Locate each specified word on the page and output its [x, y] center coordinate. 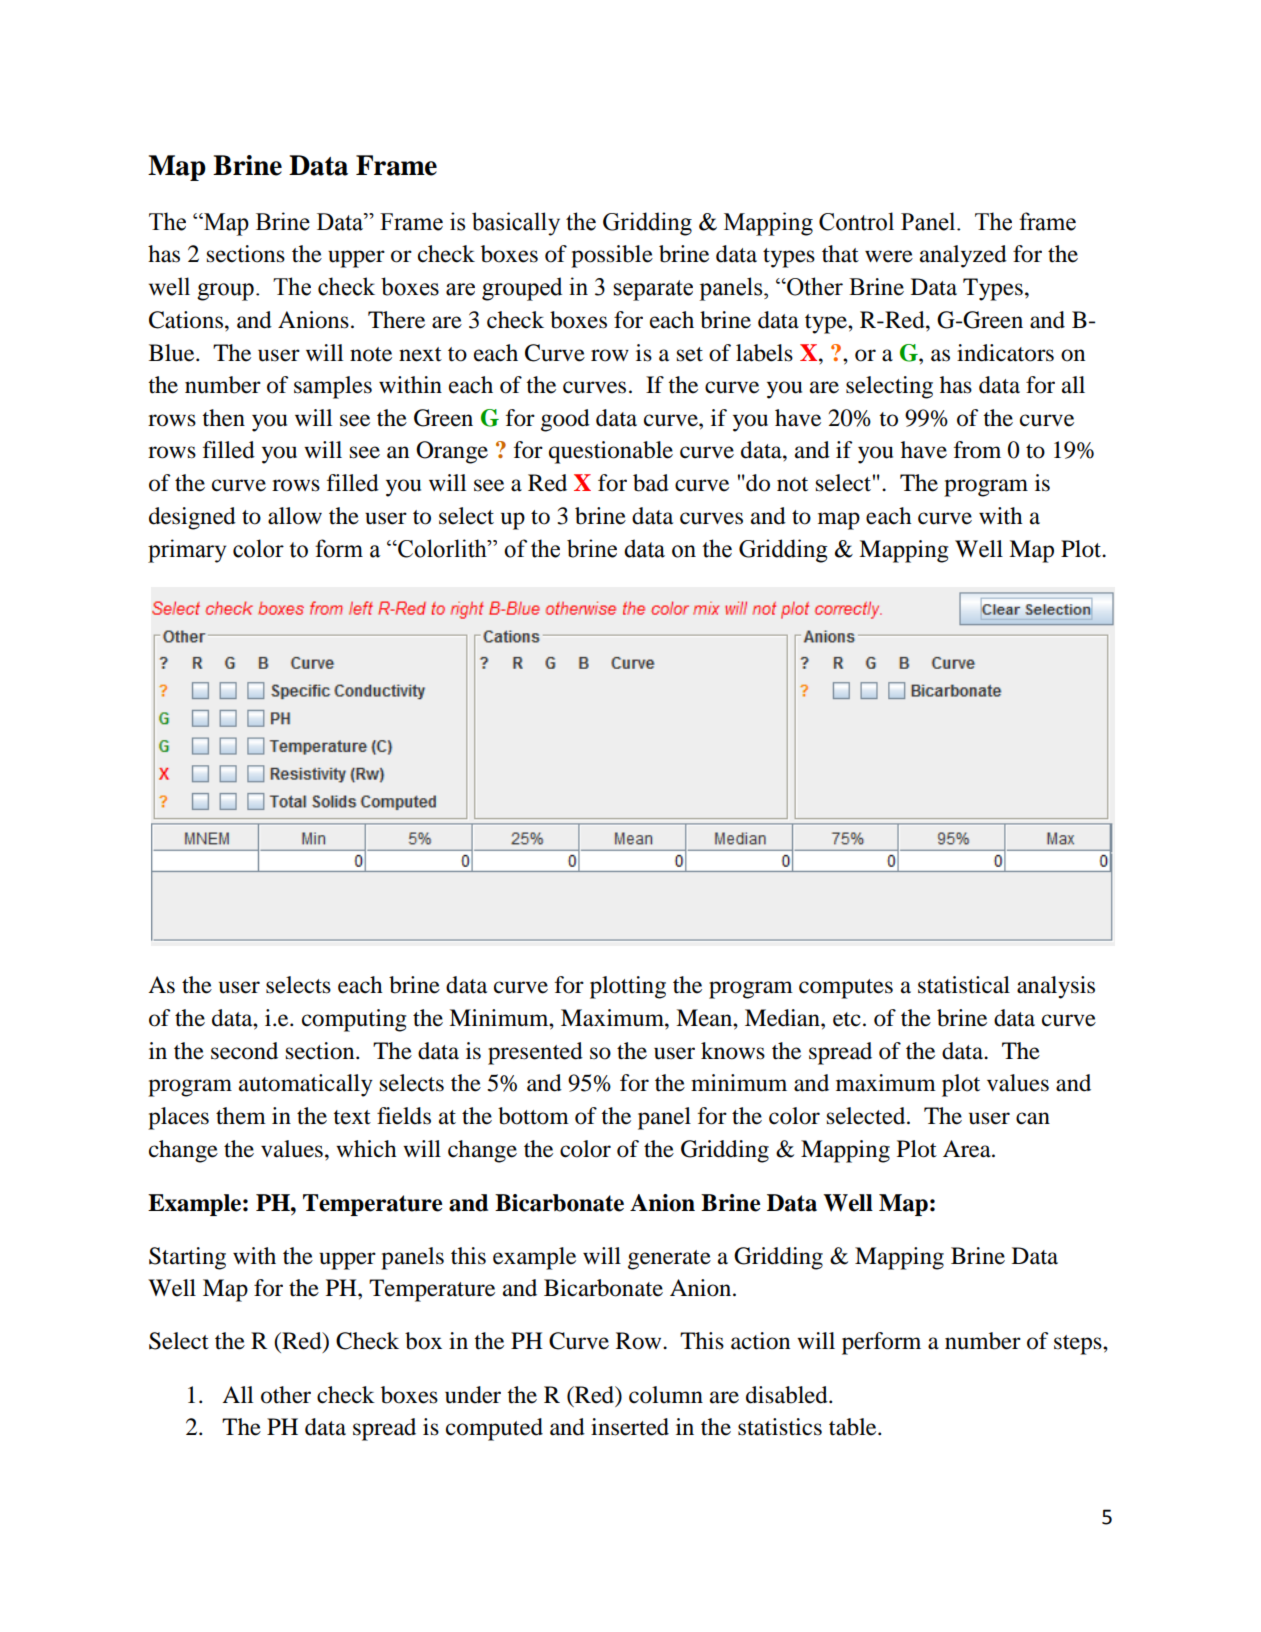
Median [783, 1018]
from [977, 450]
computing [354, 1020]
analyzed [963, 256]
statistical [964, 985]
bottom [533, 1116]
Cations [186, 320]
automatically [306, 1085]
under [473, 1395]
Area [968, 1149]
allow [295, 516]
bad [651, 483]
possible [612, 256]
